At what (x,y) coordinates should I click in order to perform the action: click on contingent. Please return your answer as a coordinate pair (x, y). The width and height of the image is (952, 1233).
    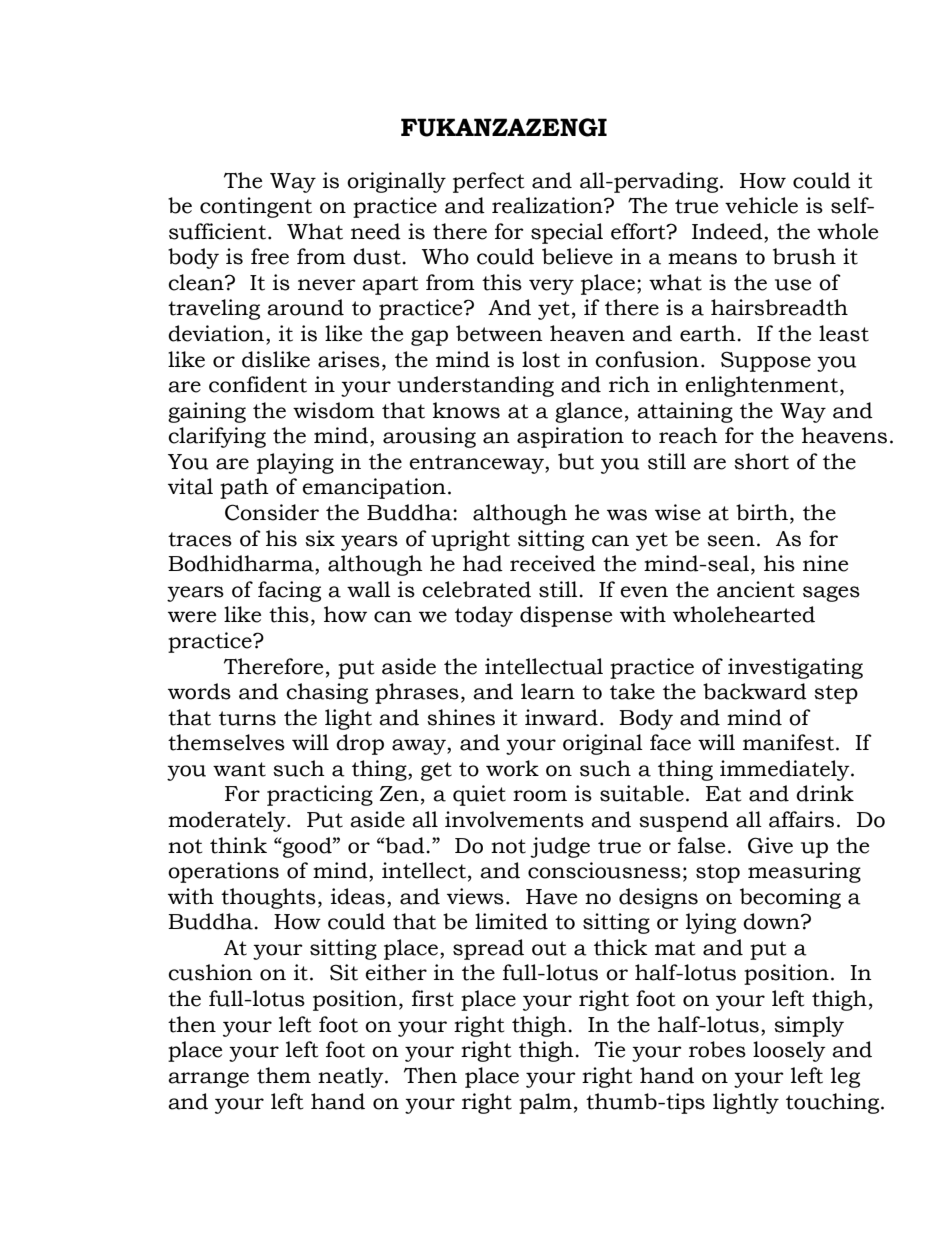
    Looking at the image, I should click on (256, 207).
